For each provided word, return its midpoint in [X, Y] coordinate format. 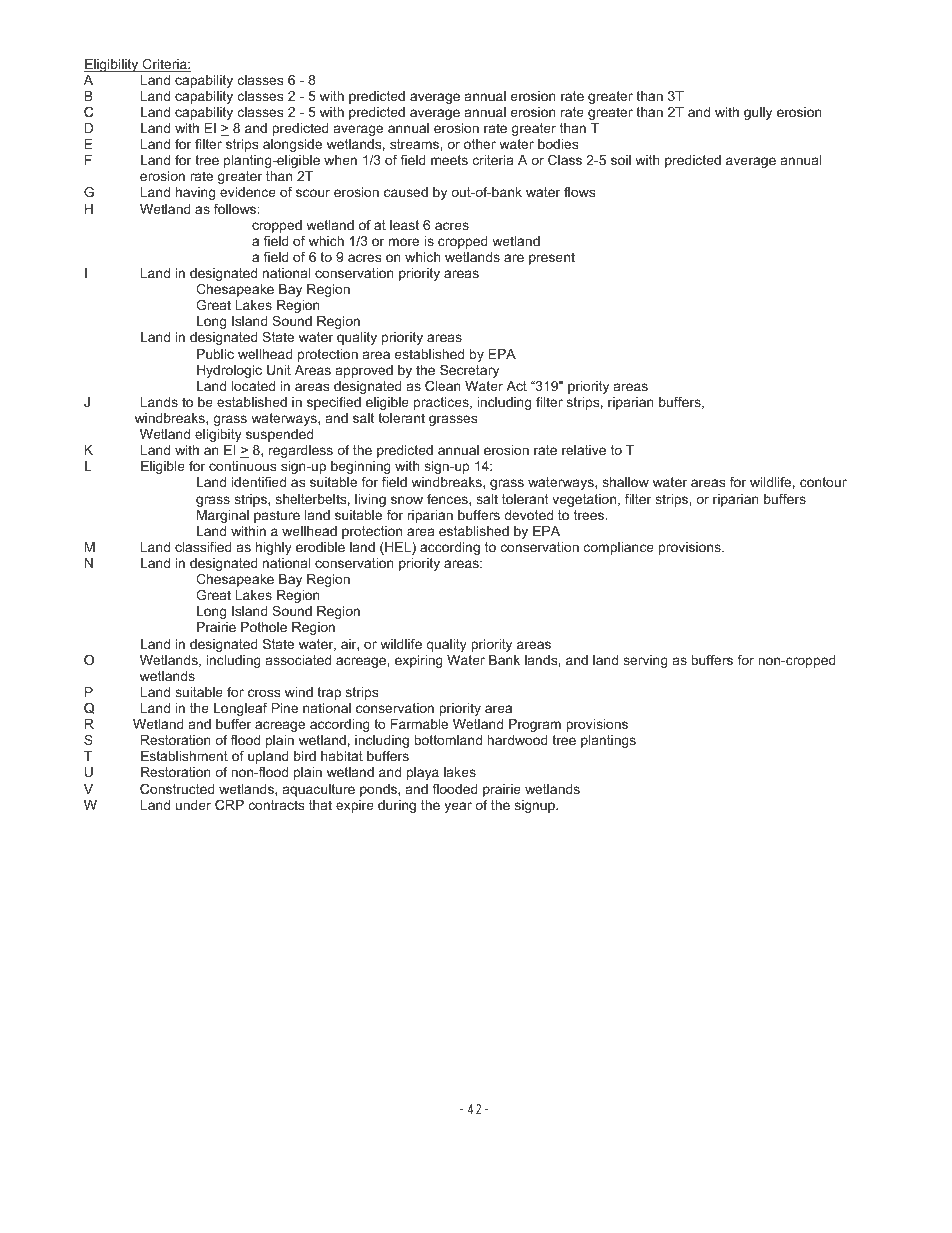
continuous [242, 466]
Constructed [177, 789]
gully [758, 113]
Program [535, 725]
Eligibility [112, 65]
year [458, 807]
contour [823, 482]
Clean [443, 386]
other [480, 144]
